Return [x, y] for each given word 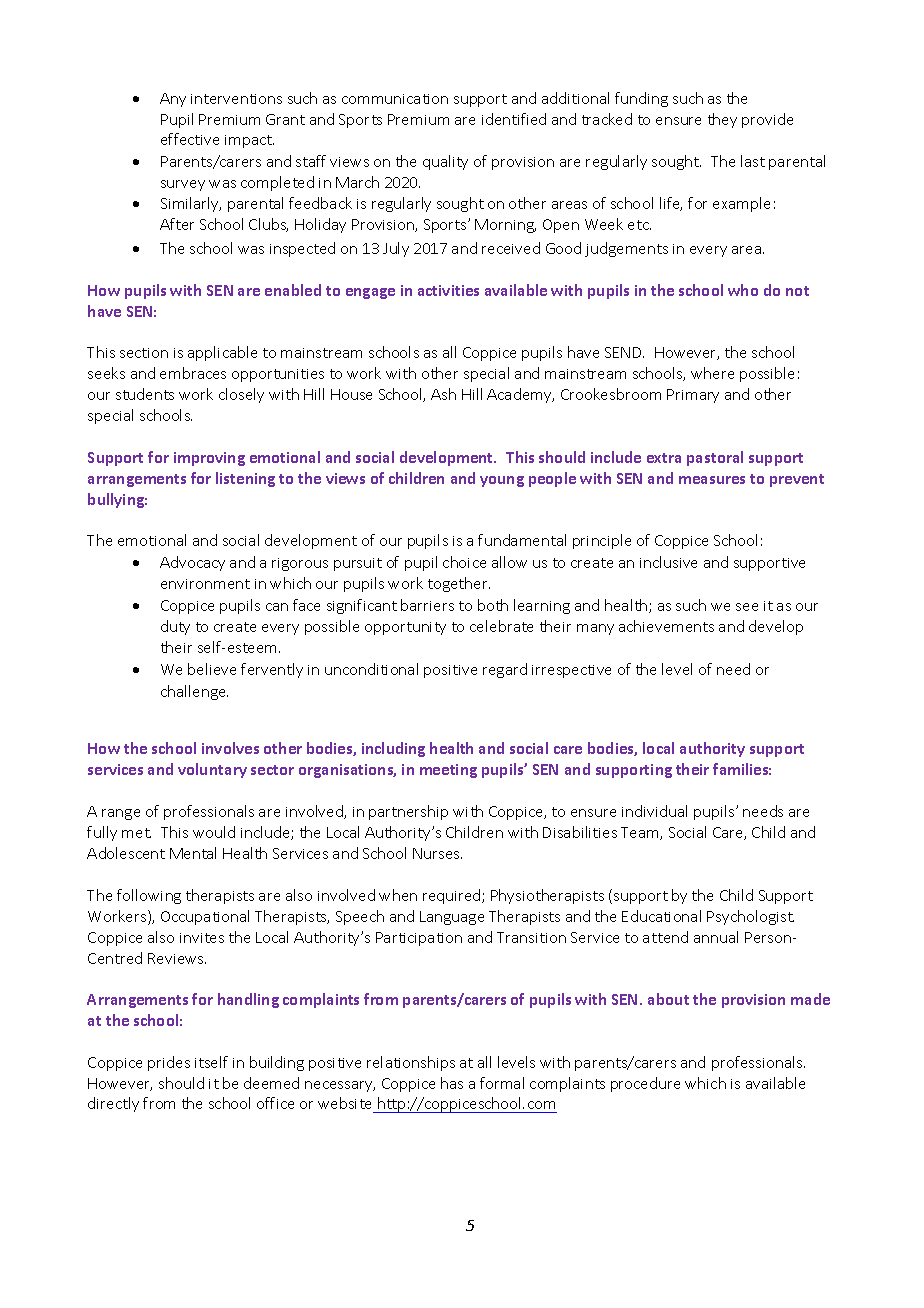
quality [445, 162]
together [459, 584]
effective [190, 139]
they [722, 120]
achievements [666, 626]
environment [205, 584]
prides [169, 1063]
